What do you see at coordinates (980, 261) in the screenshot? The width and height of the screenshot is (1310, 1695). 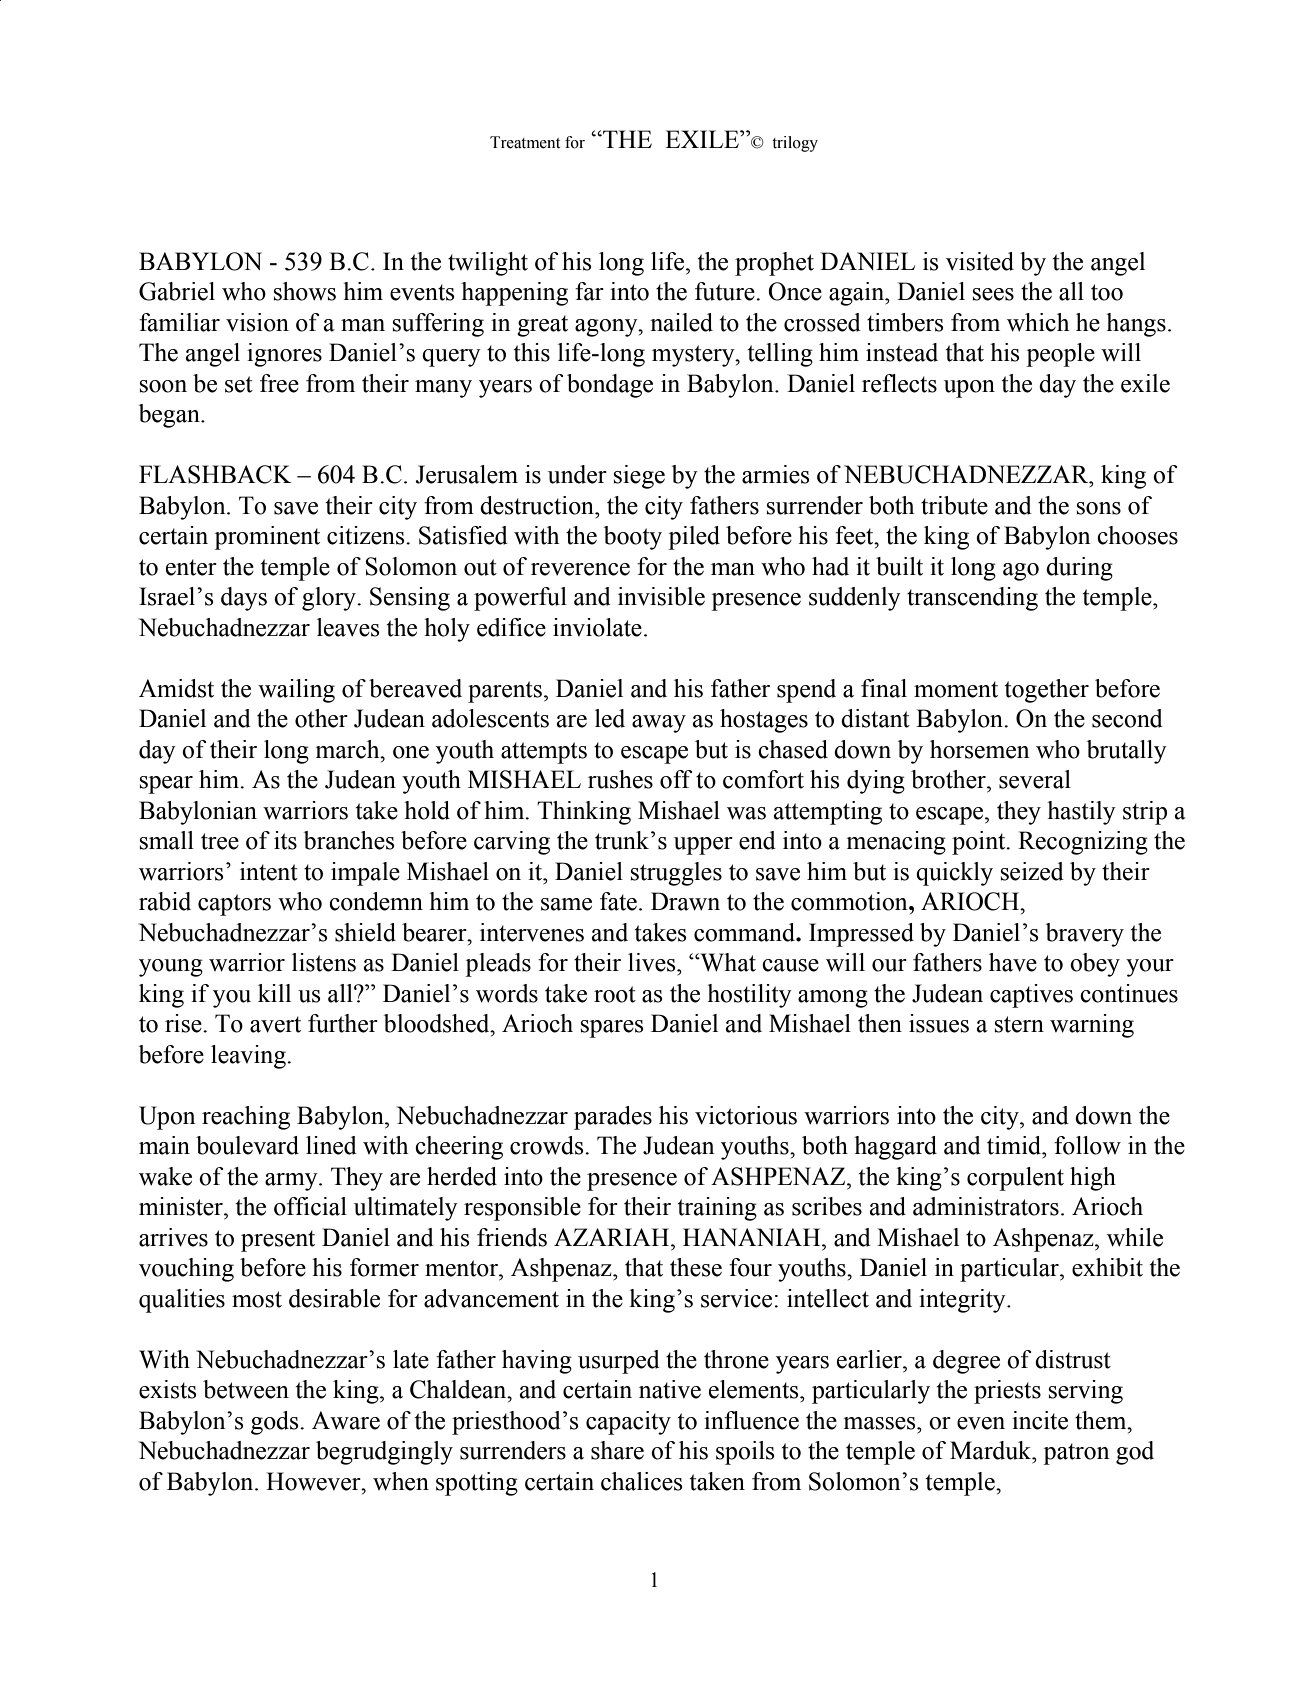 I see `visited` at bounding box center [980, 261].
